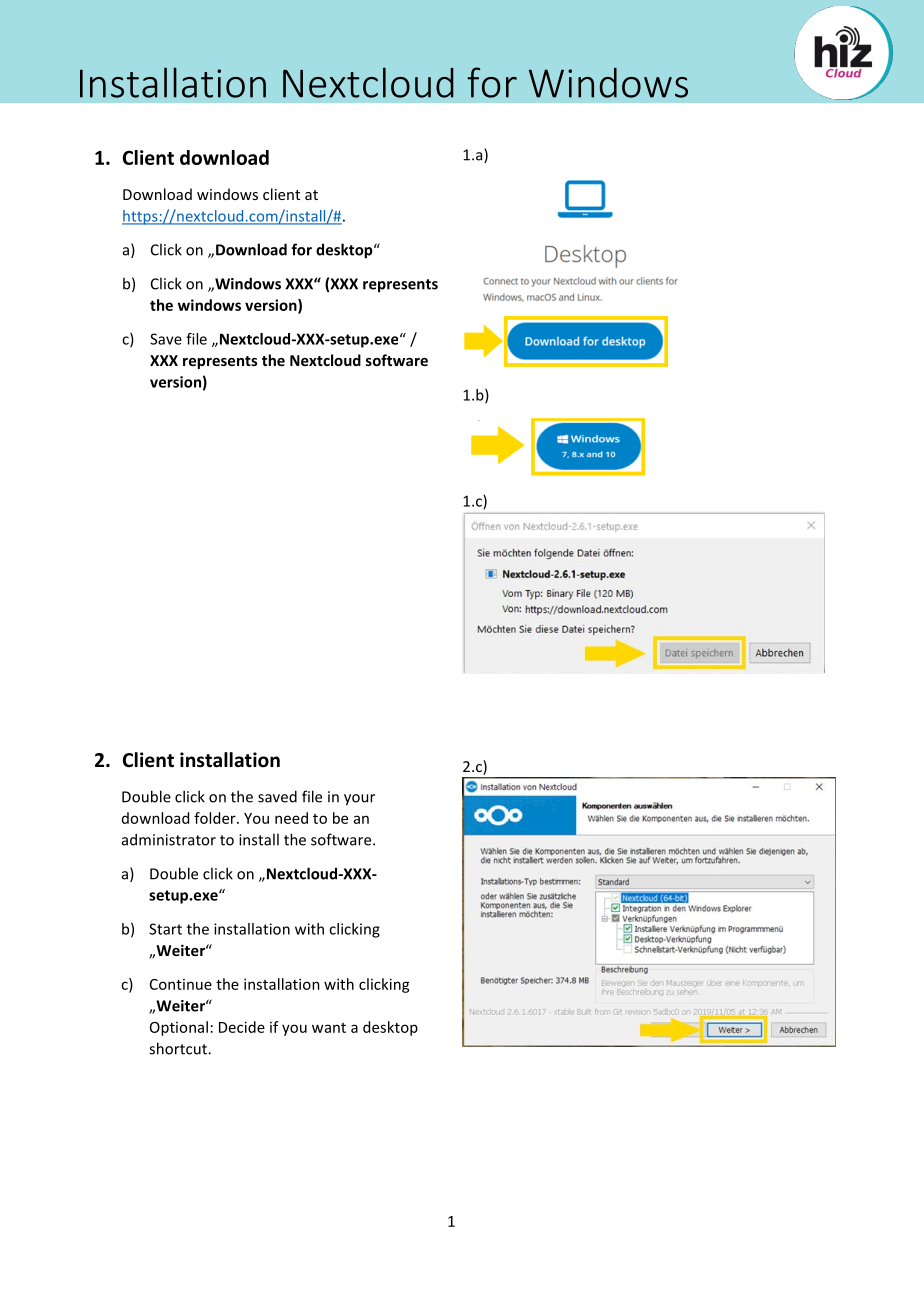 Image resolution: width=924 pixels, height=1308 pixels. What do you see at coordinates (359, 800) in the screenshot?
I see `your` at bounding box center [359, 800].
